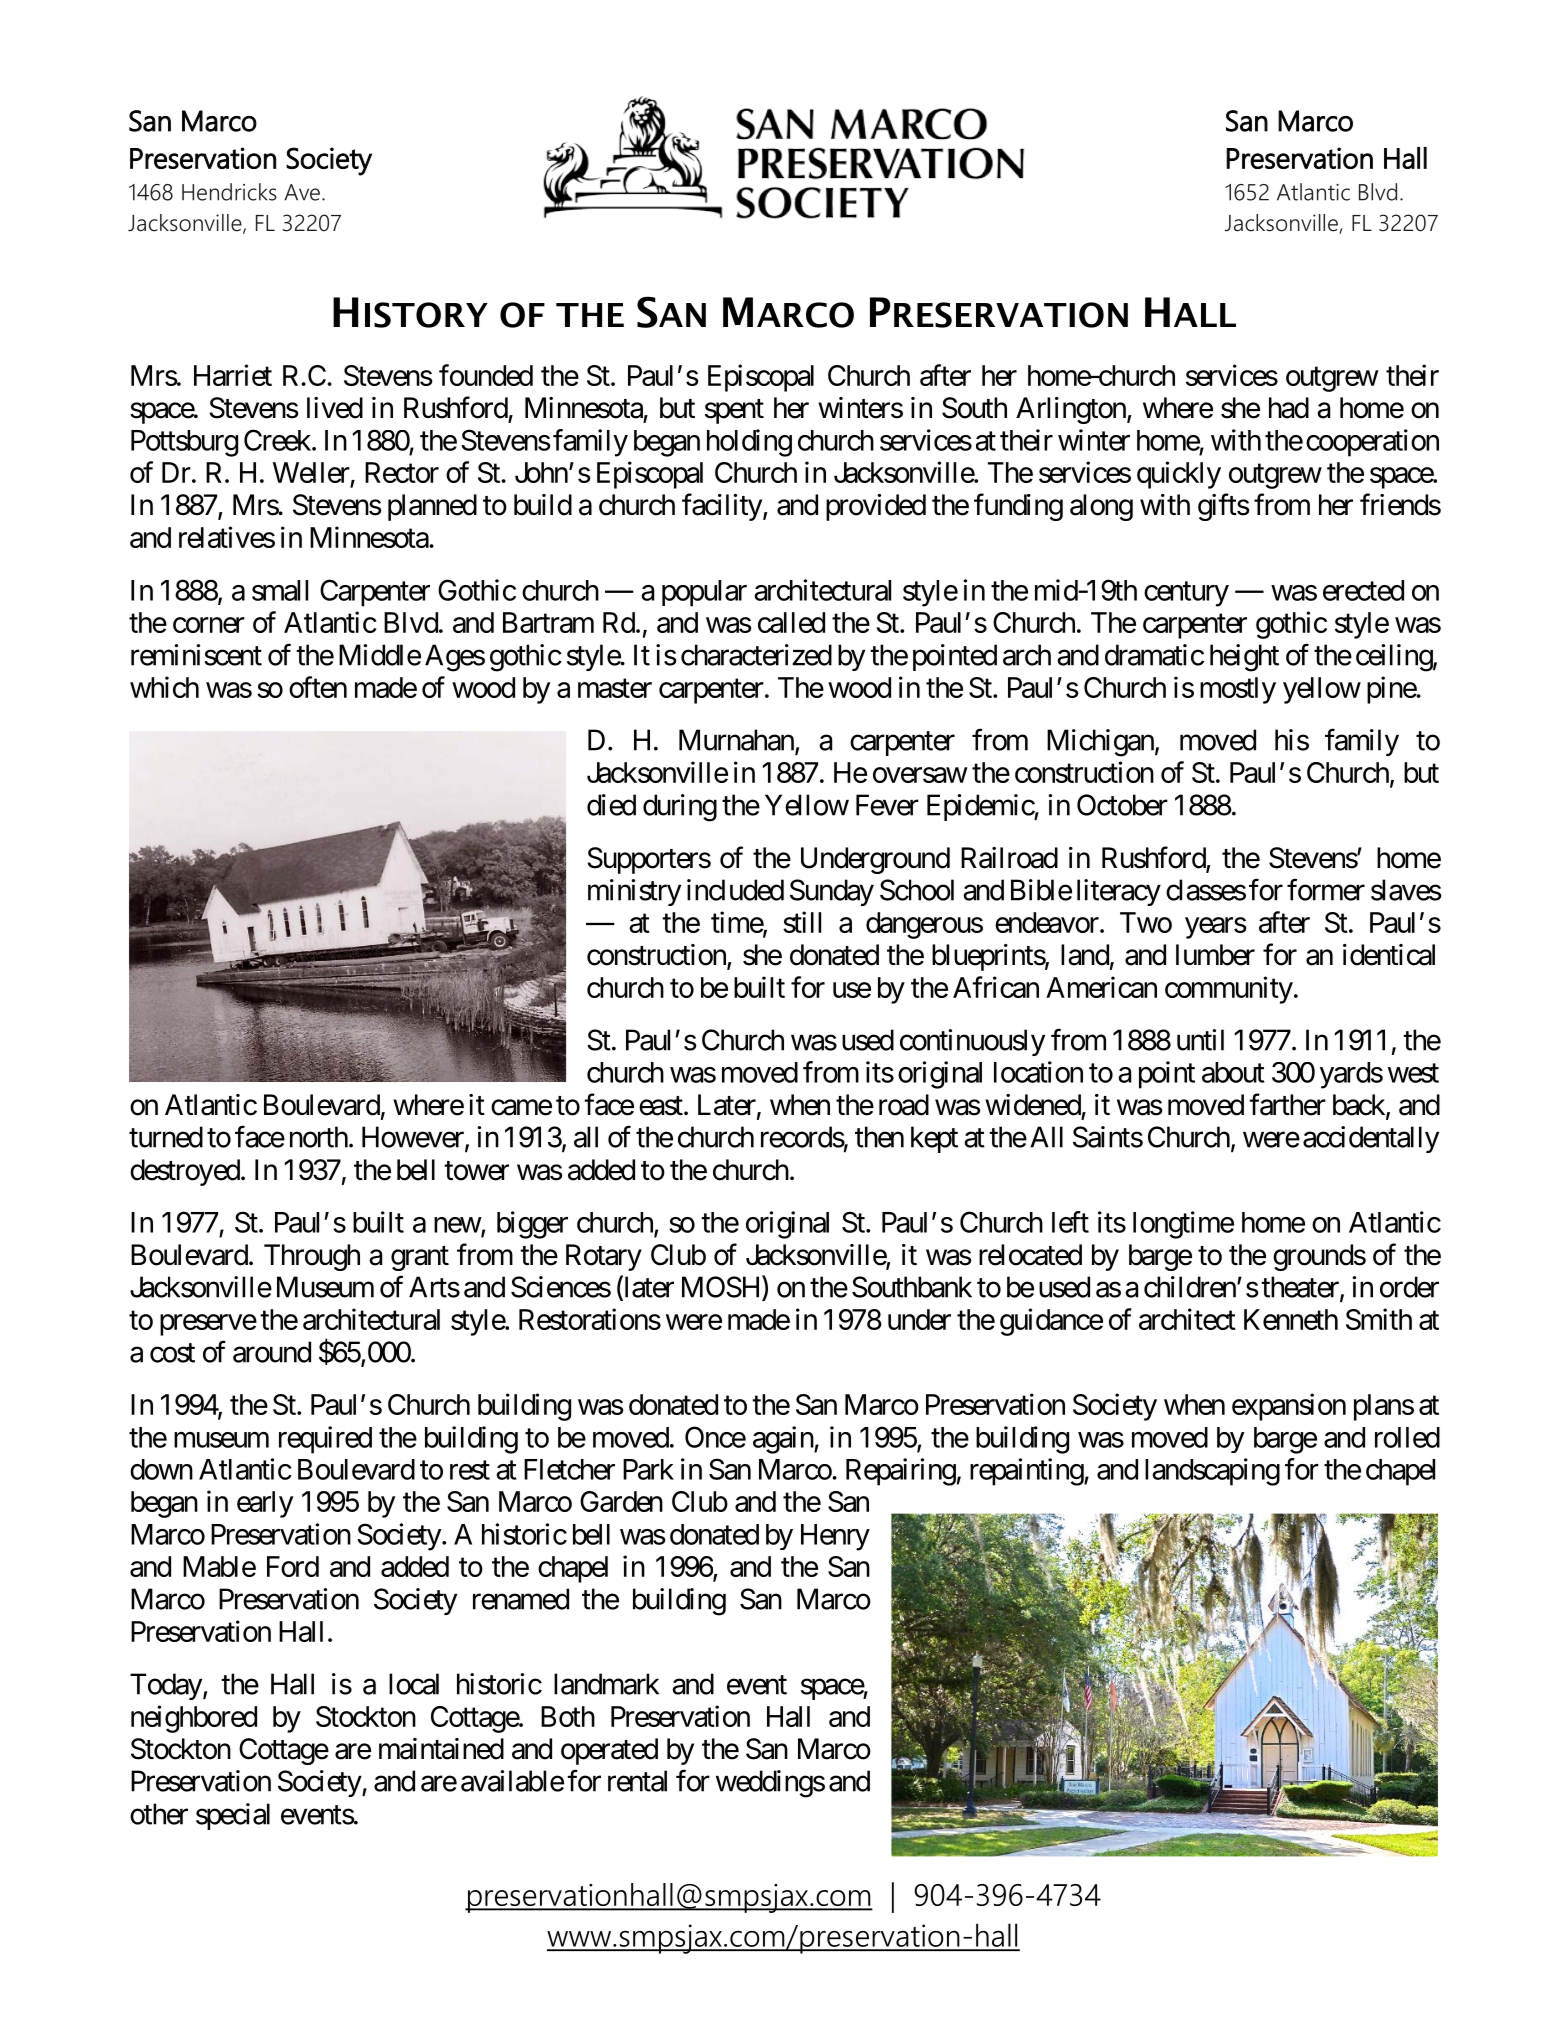 The image size is (1567, 2027). Describe the element at coordinates (637, 1781) in the document. I see `rental` at that location.
